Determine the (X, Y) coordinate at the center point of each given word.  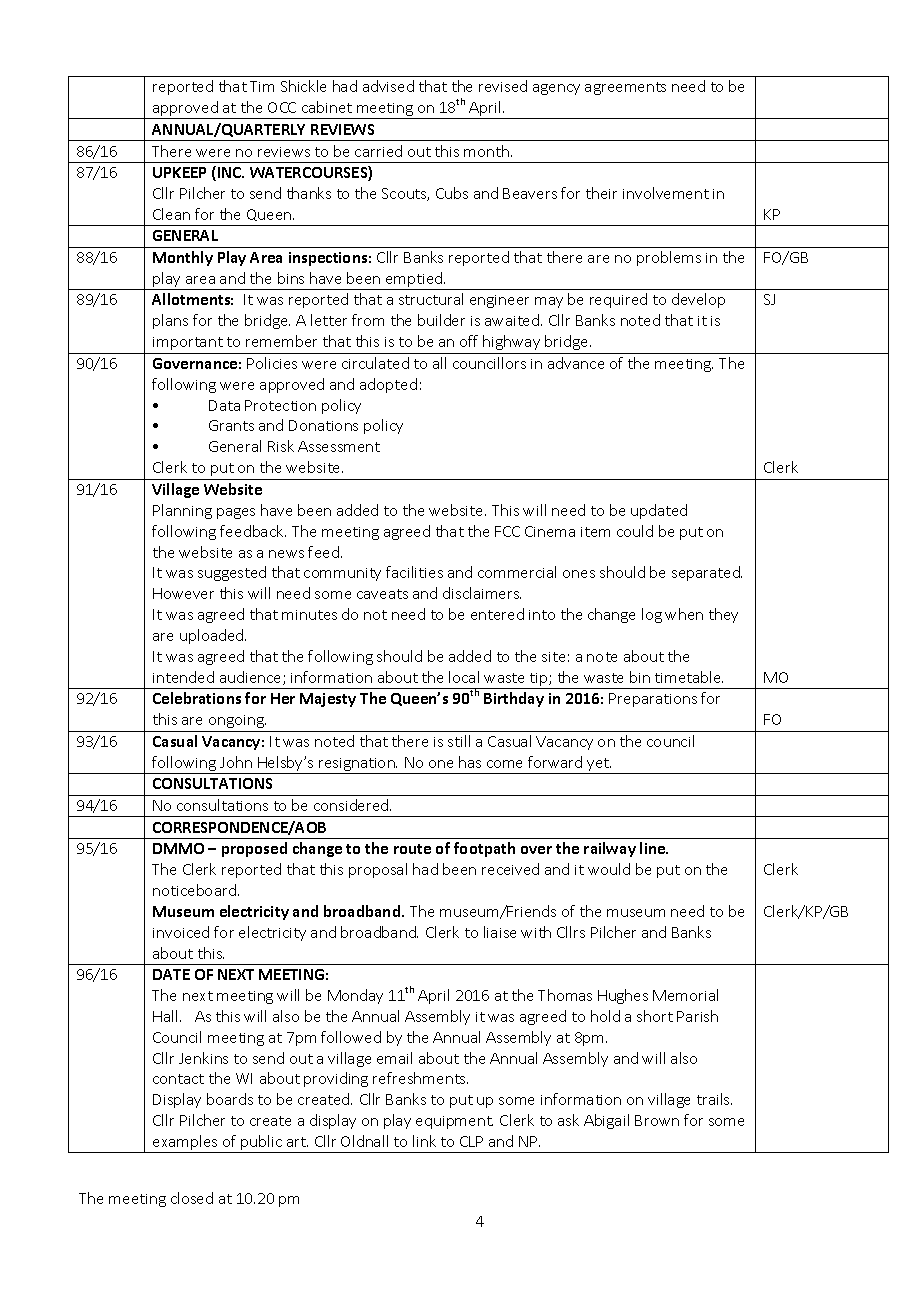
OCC (282, 107)
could (635, 531)
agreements (625, 88)
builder (441, 320)
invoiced (181, 932)
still (459, 741)
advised (388, 86)
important (188, 343)
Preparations (653, 700)
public (261, 1144)
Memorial (685, 995)
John (236, 762)
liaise (500, 932)
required (618, 300)
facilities (414, 572)
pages (236, 513)
